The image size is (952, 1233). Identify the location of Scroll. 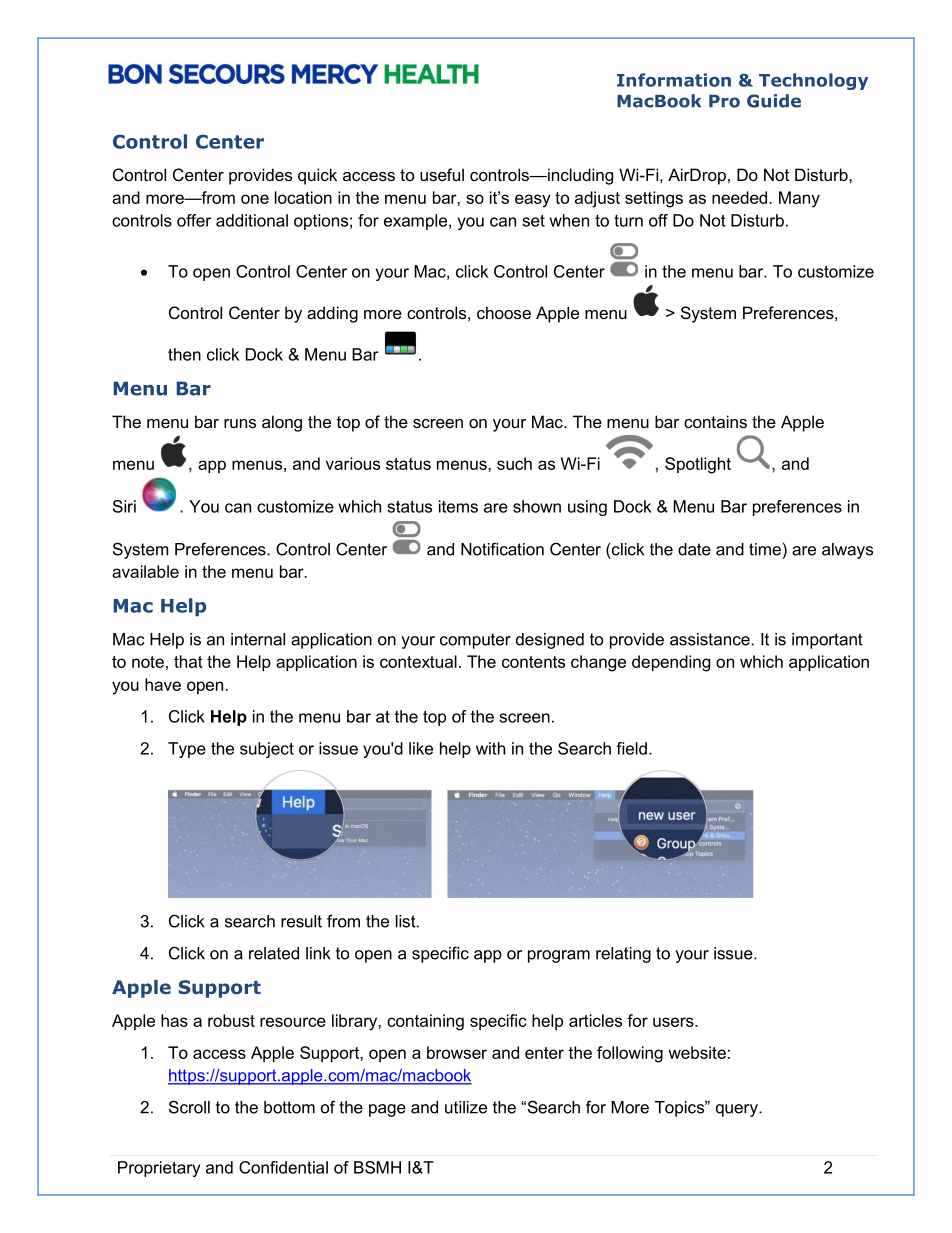
(189, 1107).
